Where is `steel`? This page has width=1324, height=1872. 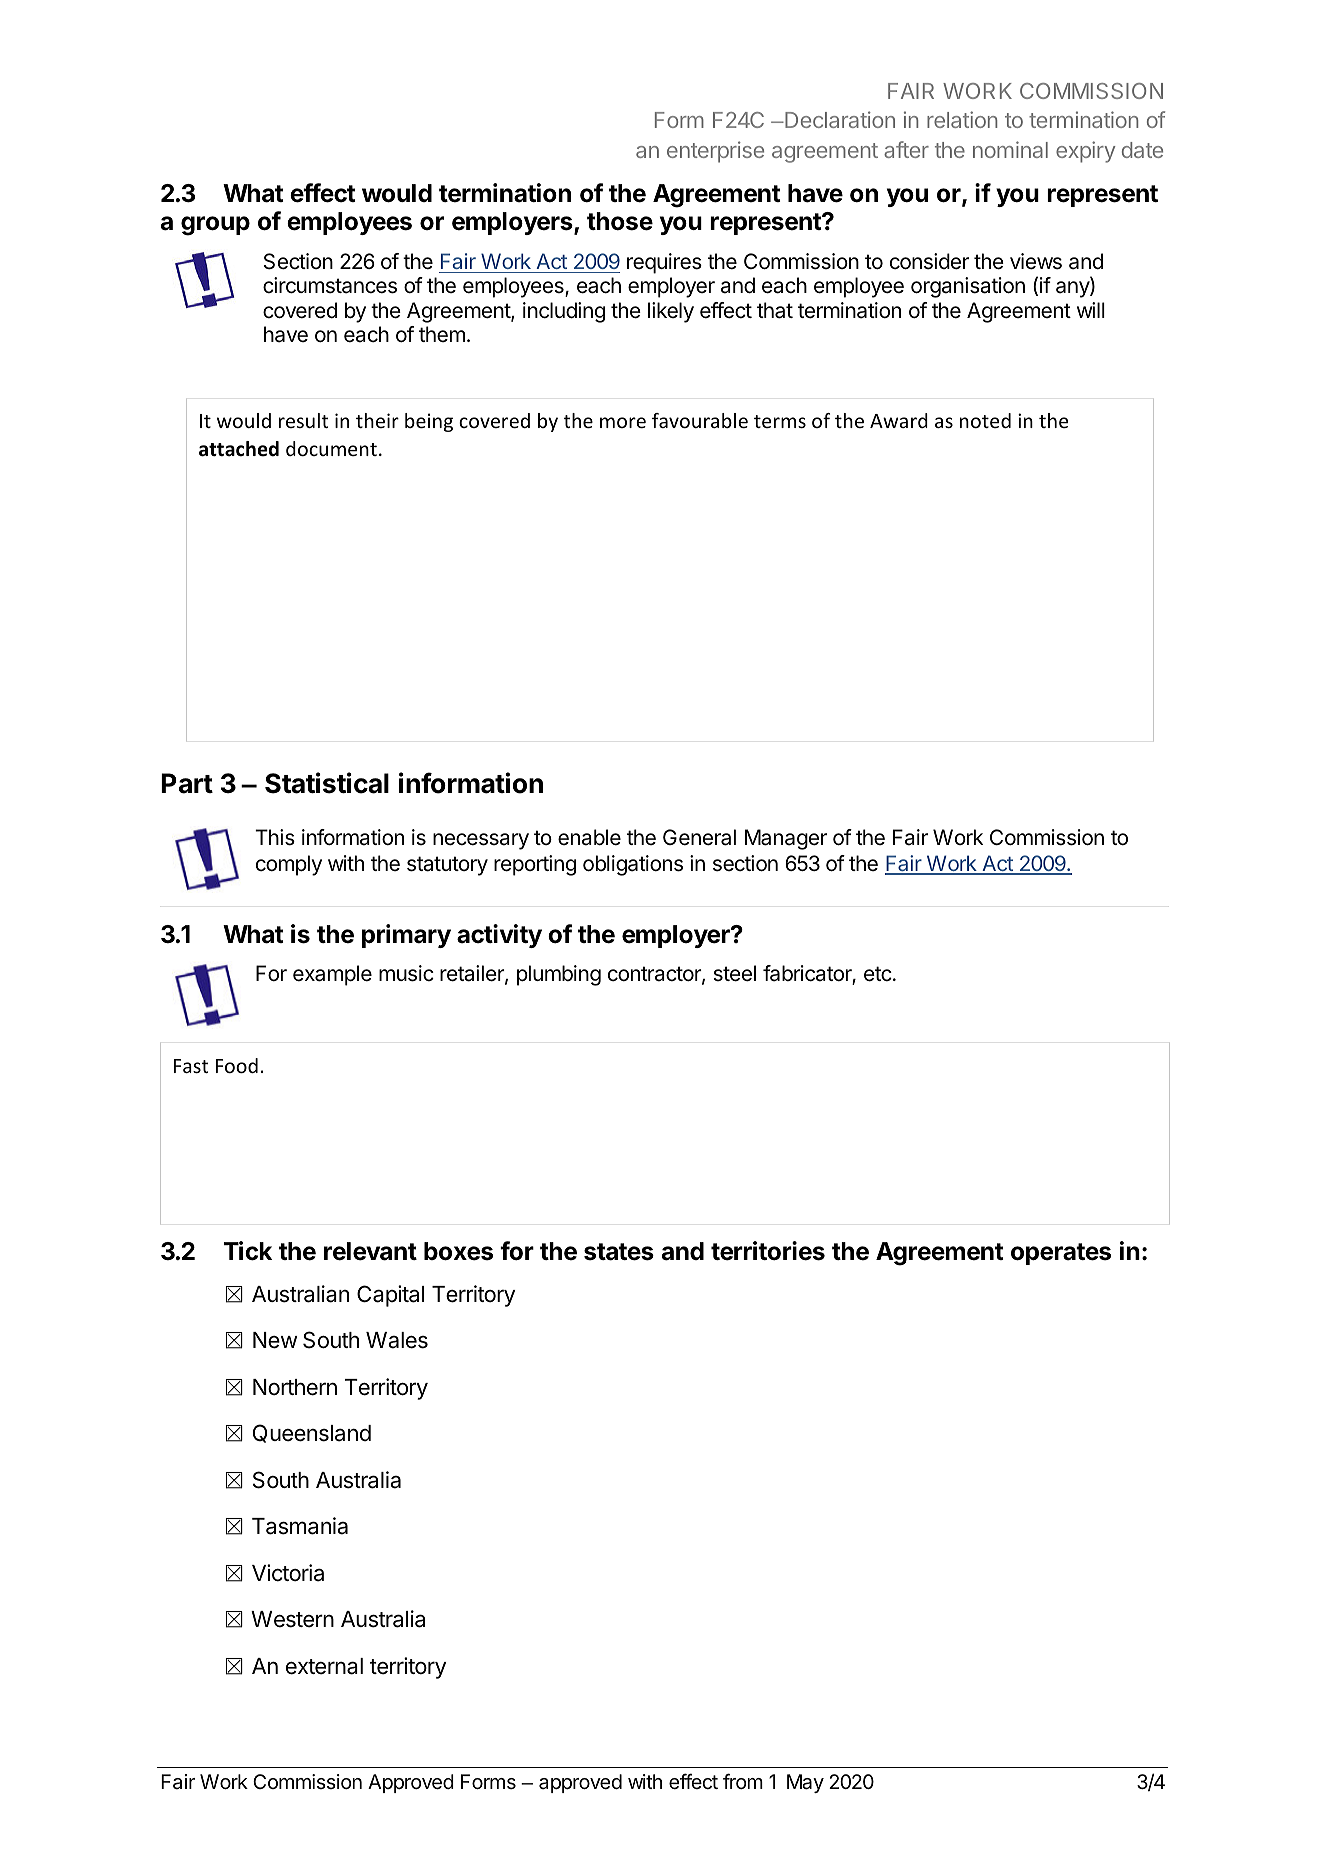
steel is located at coordinates (734, 973).
